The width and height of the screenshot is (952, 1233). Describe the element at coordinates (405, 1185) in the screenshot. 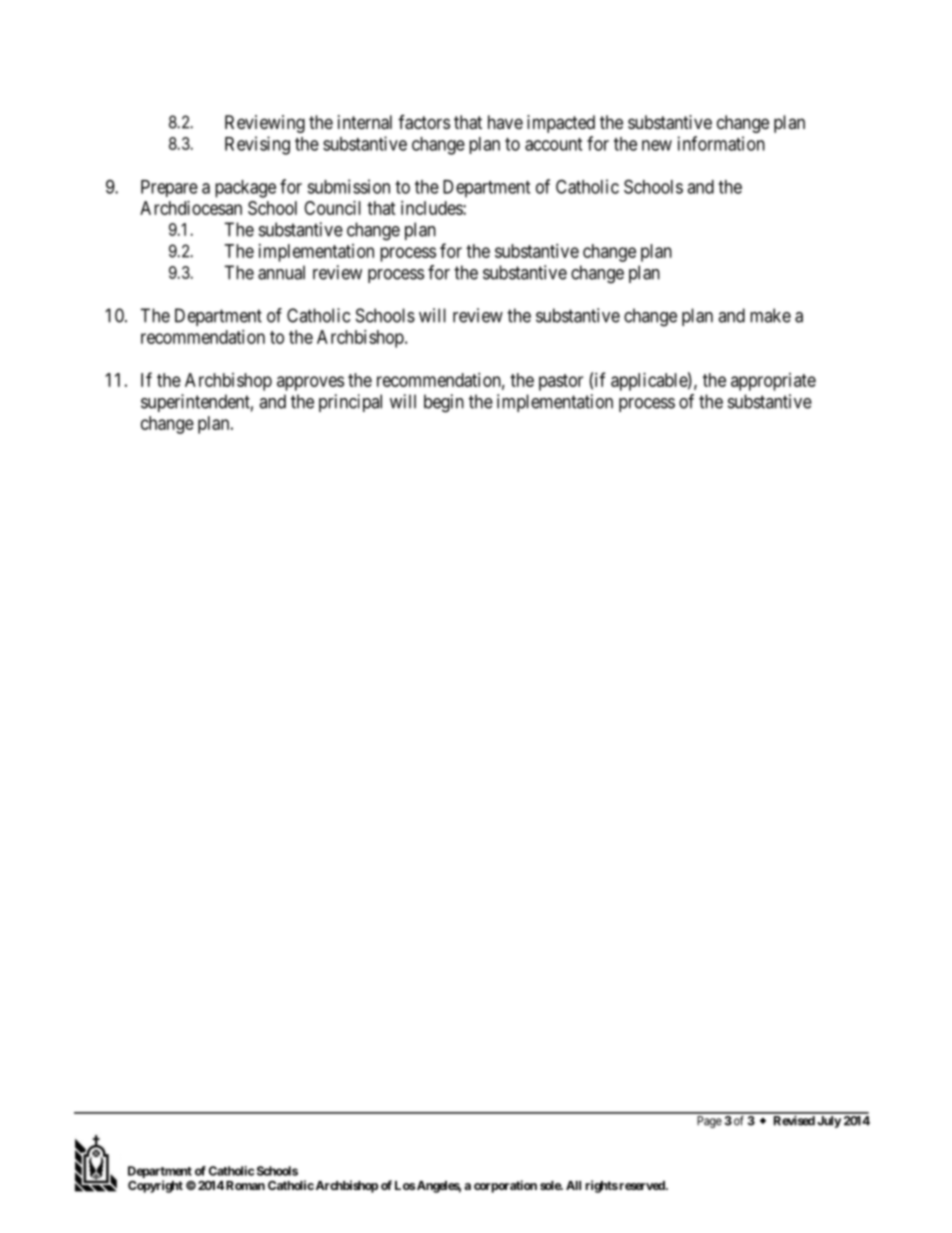

I see `Los` at that location.
